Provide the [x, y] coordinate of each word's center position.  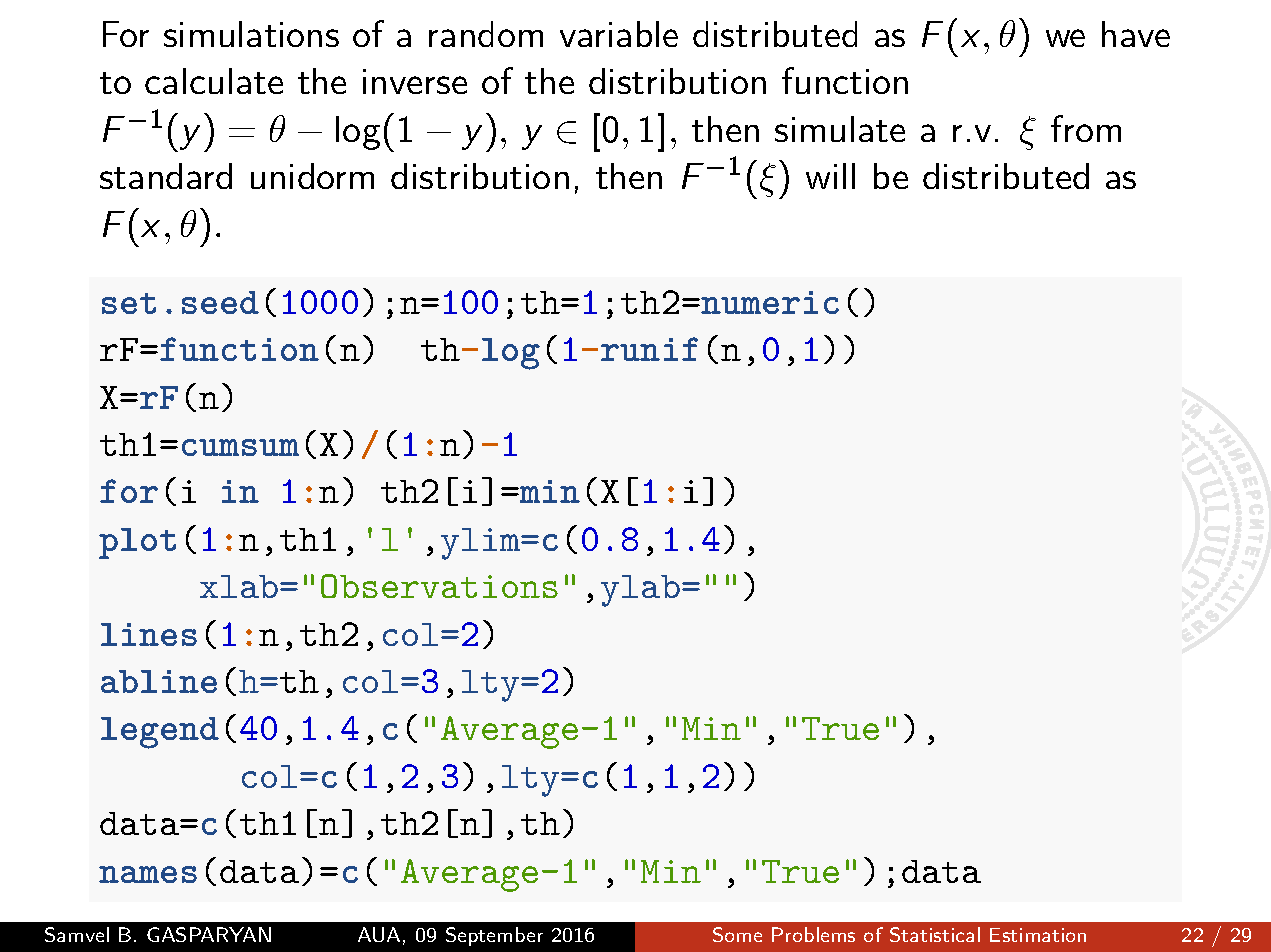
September [494, 936]
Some [737, 934]
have [1136, 34]
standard [166, 176]
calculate [214, 81]
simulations [251, 34]
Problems [813, 934]
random [486, 34]
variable [619, 34]
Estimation [1038, 935]
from [1086, 128]
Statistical [935, 934]
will [830, 176]
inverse [415, 81]
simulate [840, 129]
